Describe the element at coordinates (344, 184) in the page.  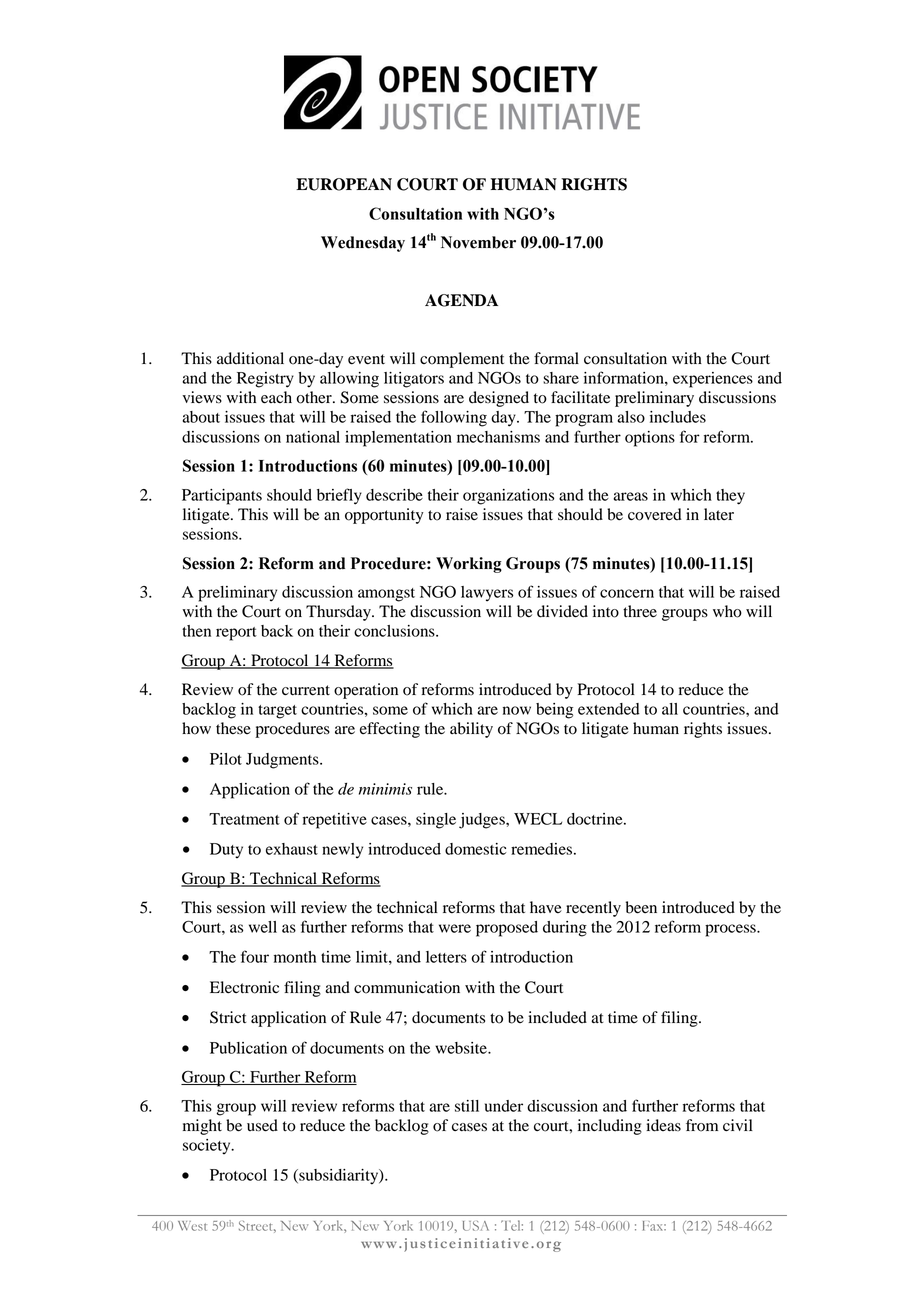
I see `EUROPEAN` at that location.
